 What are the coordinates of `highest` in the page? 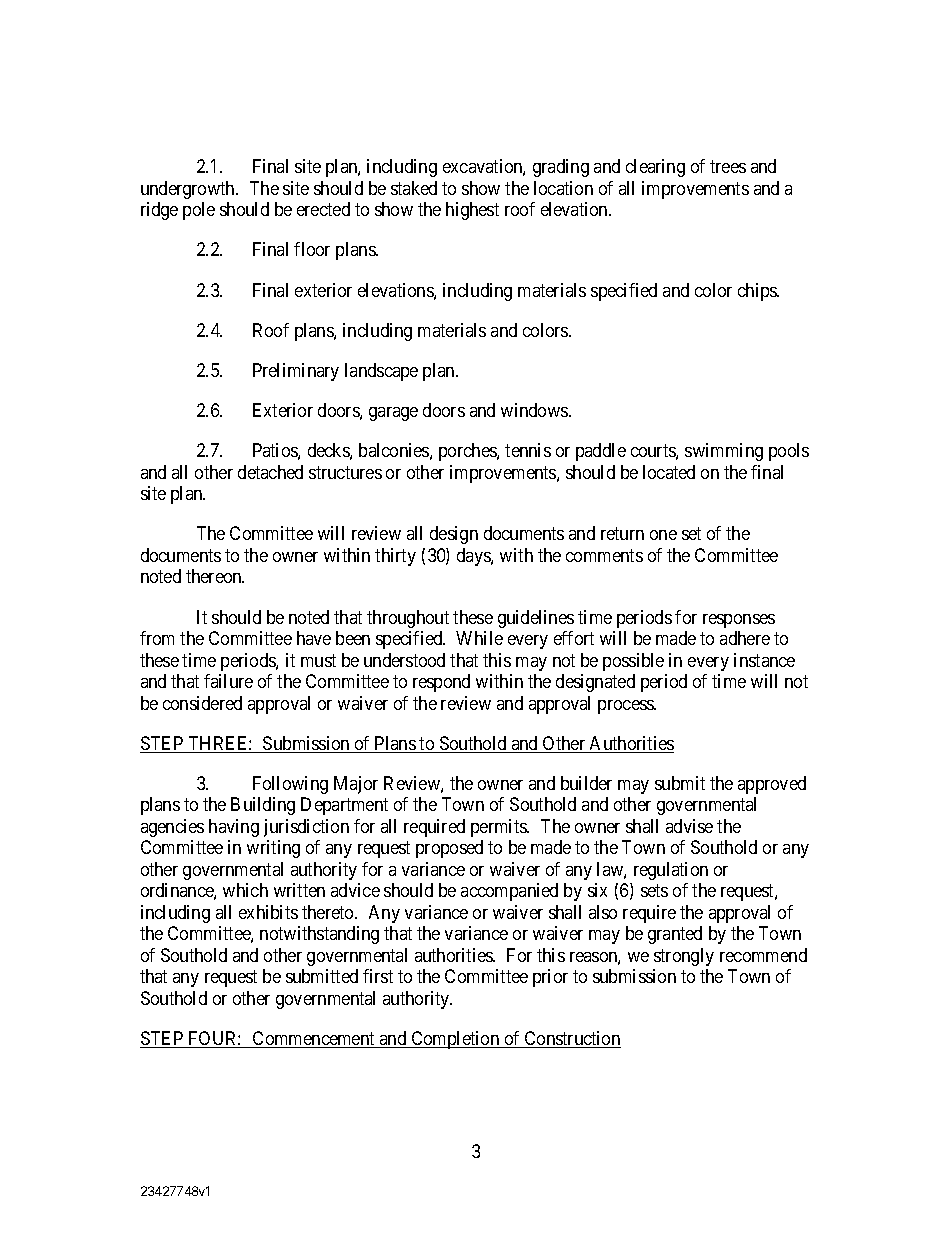 It's located at (472, 211).
